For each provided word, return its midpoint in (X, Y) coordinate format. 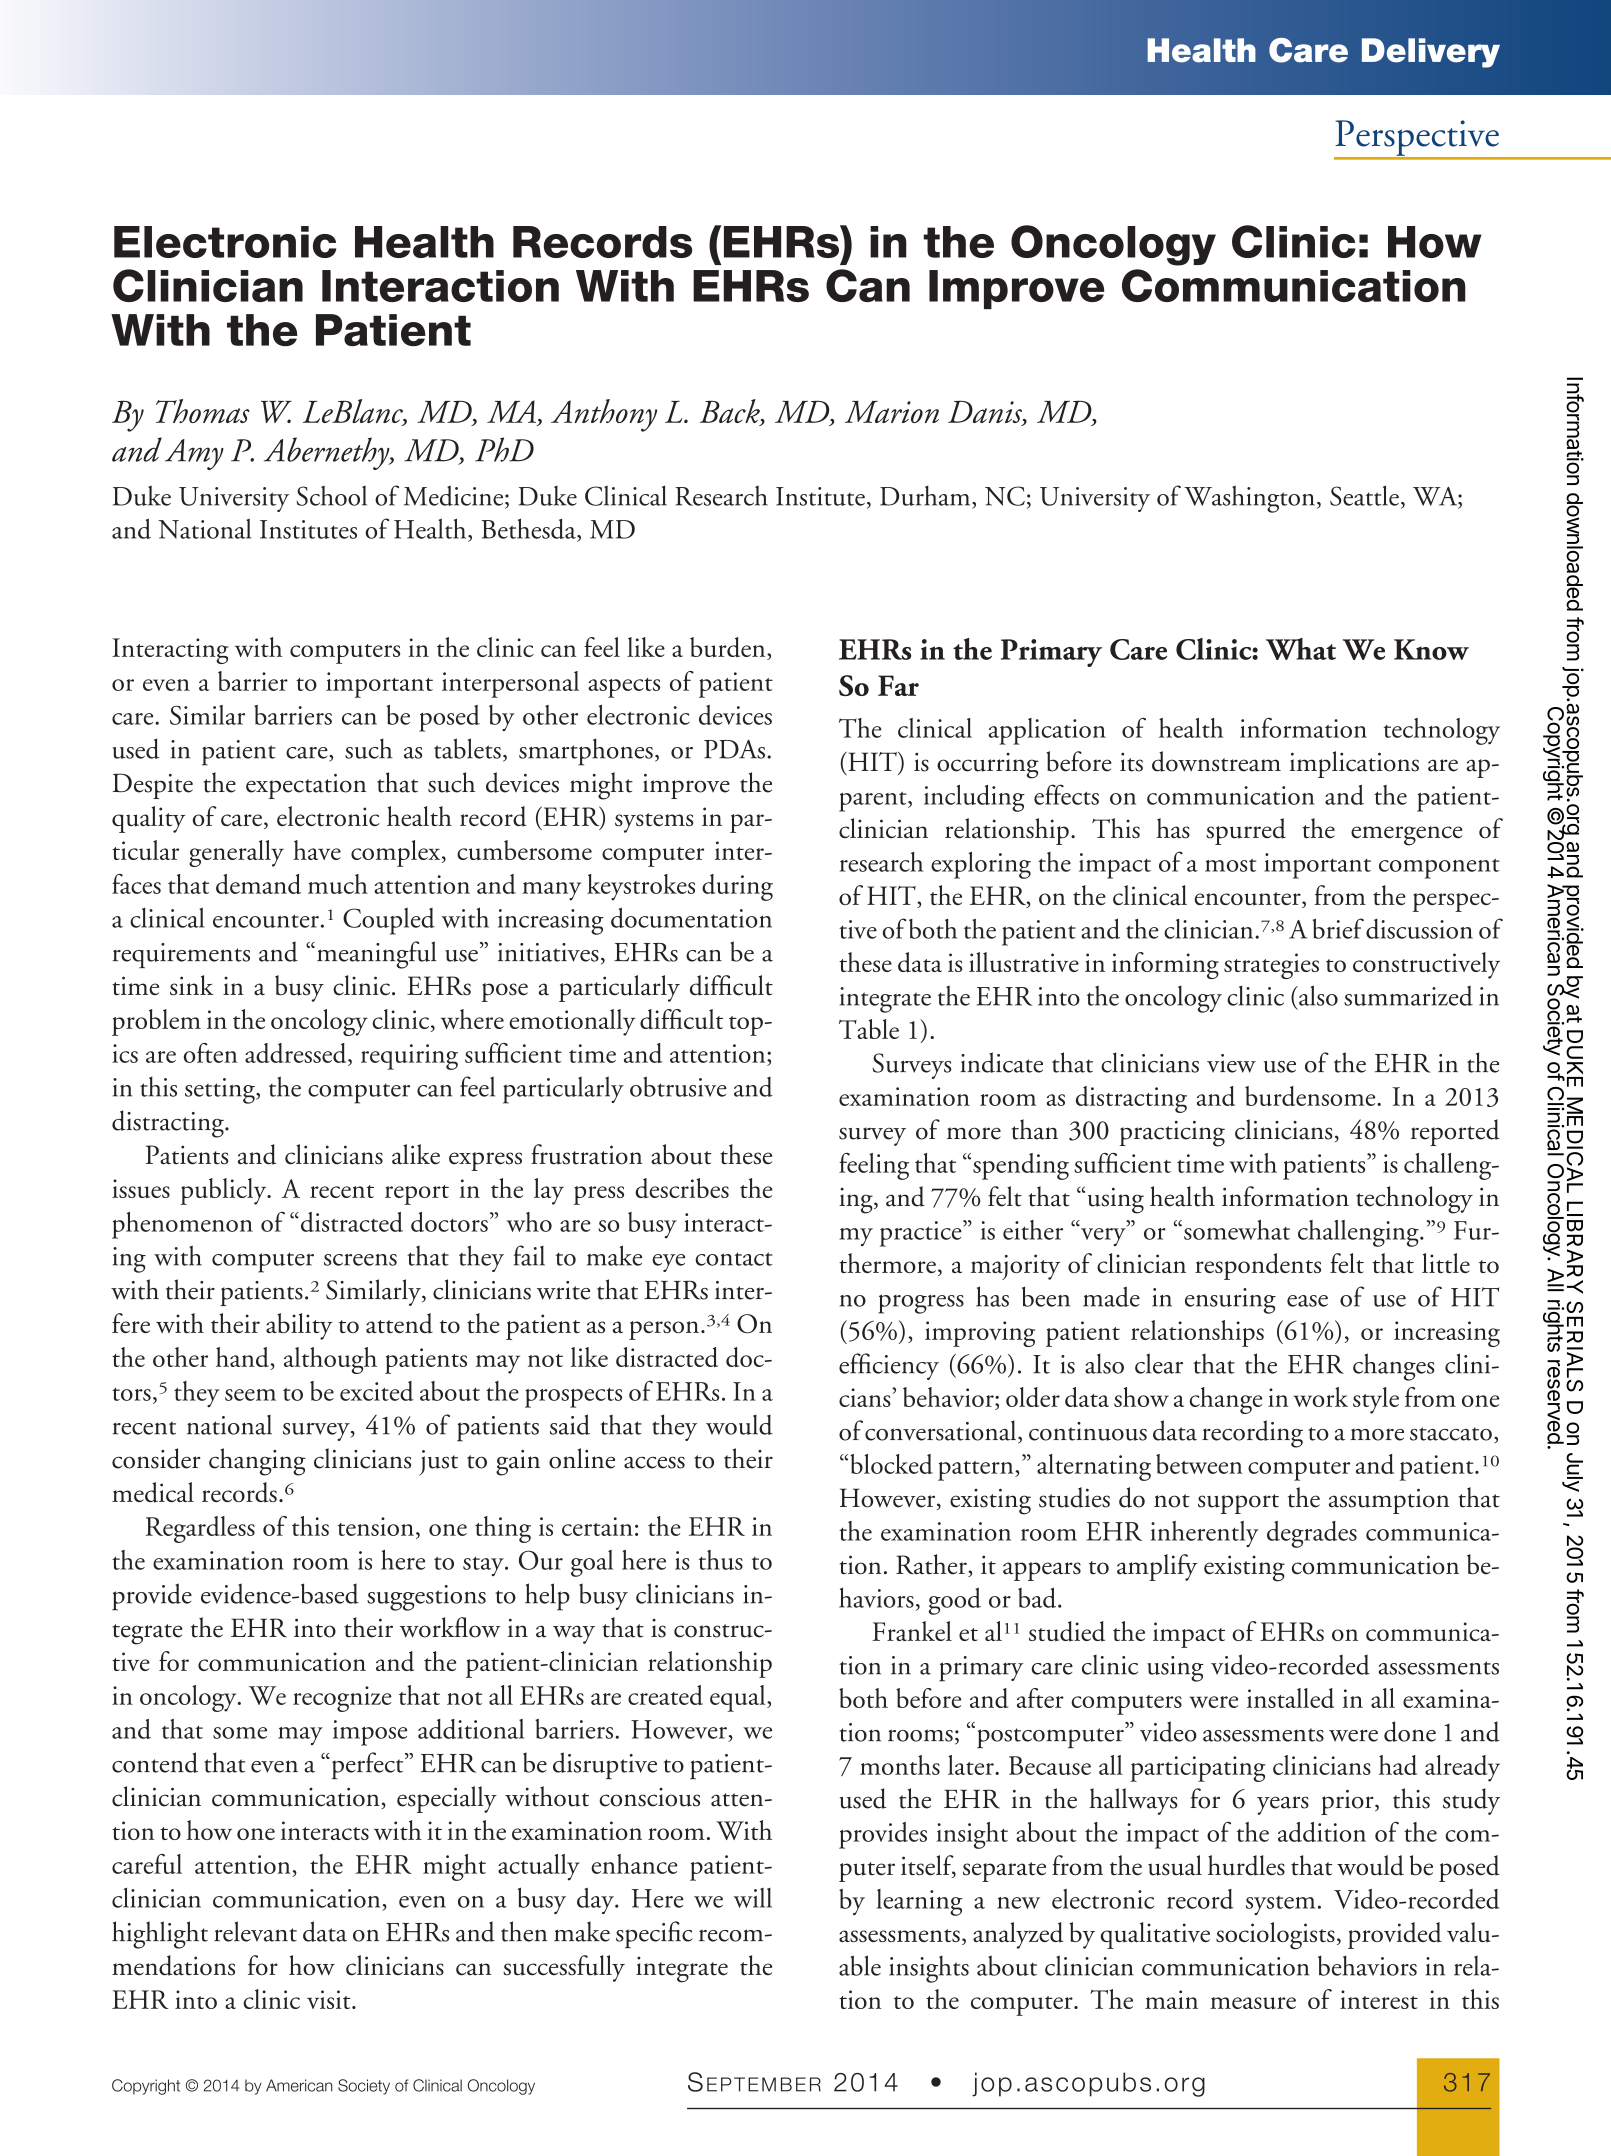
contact (734, 1259)
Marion (892, 412)
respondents (1258, 1266)
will (753, 1898)
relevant (255, 1931)
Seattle (1364, 495)
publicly (225, 1191)
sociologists (1275, 1935)
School (331, 495)
